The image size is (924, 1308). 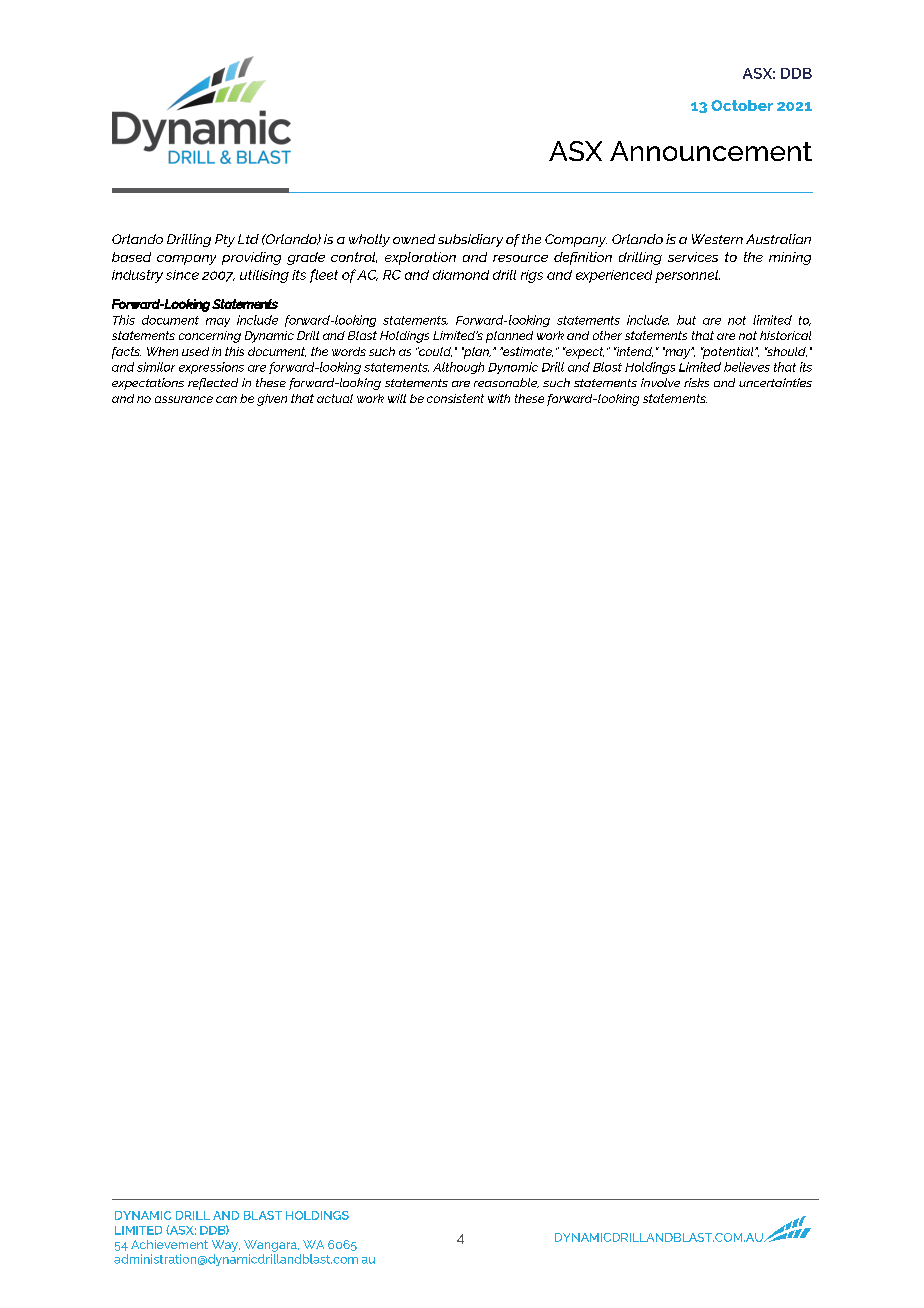 I want to click on Pty, so click(x=225, y=240).
